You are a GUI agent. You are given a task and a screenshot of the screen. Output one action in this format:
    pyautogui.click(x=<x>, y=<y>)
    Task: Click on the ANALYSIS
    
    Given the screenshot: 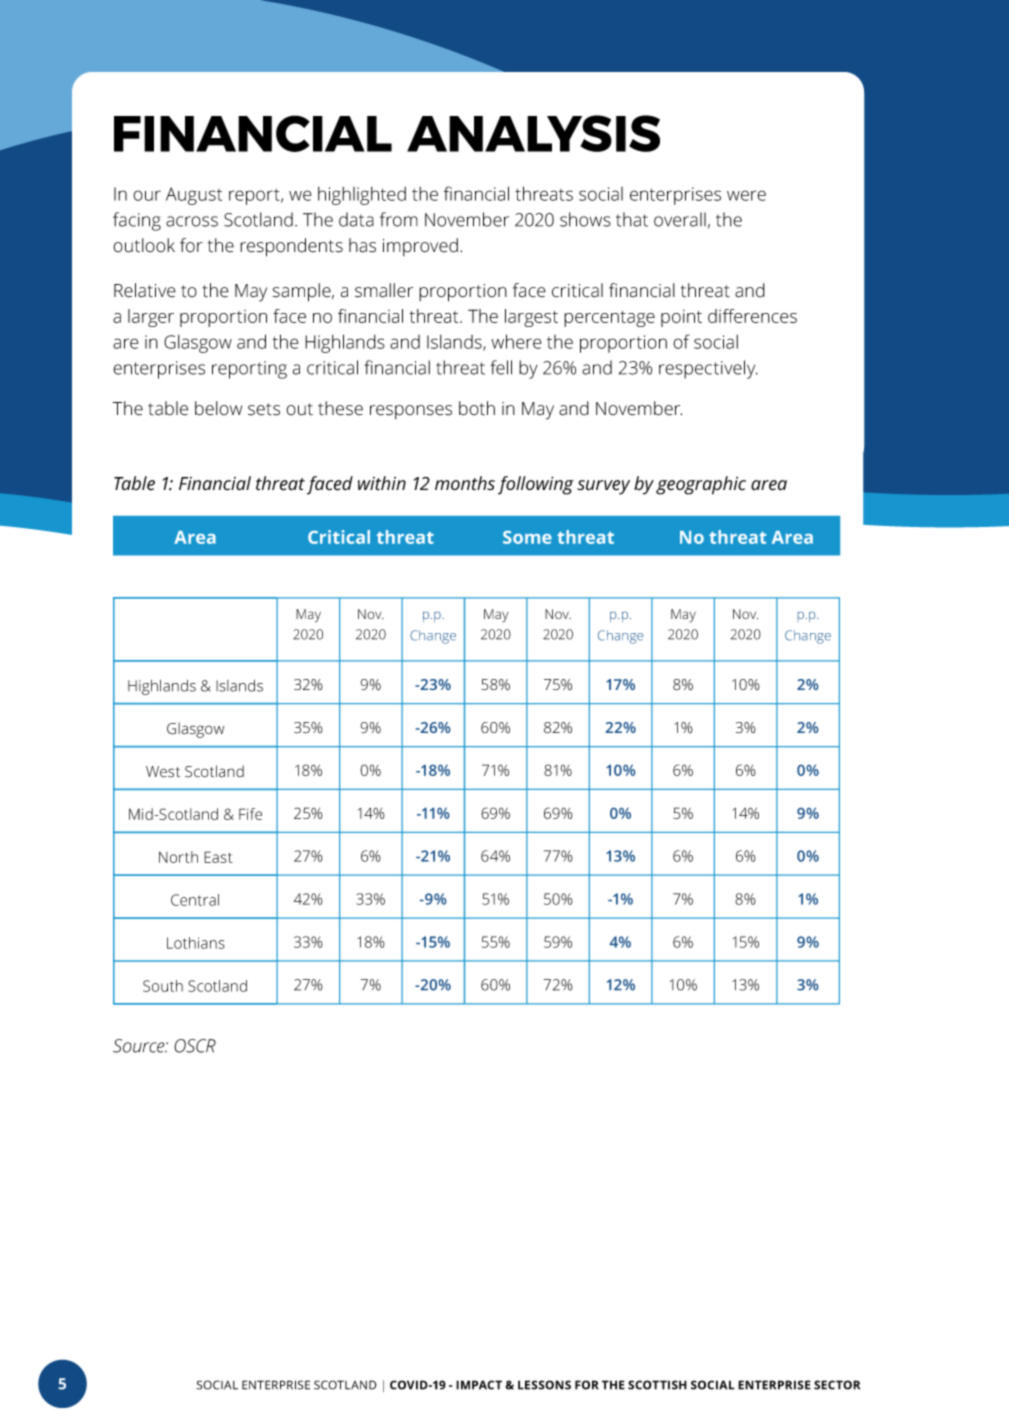 What is the action you would take?
    pyautogui.click(x=533, y=133)
